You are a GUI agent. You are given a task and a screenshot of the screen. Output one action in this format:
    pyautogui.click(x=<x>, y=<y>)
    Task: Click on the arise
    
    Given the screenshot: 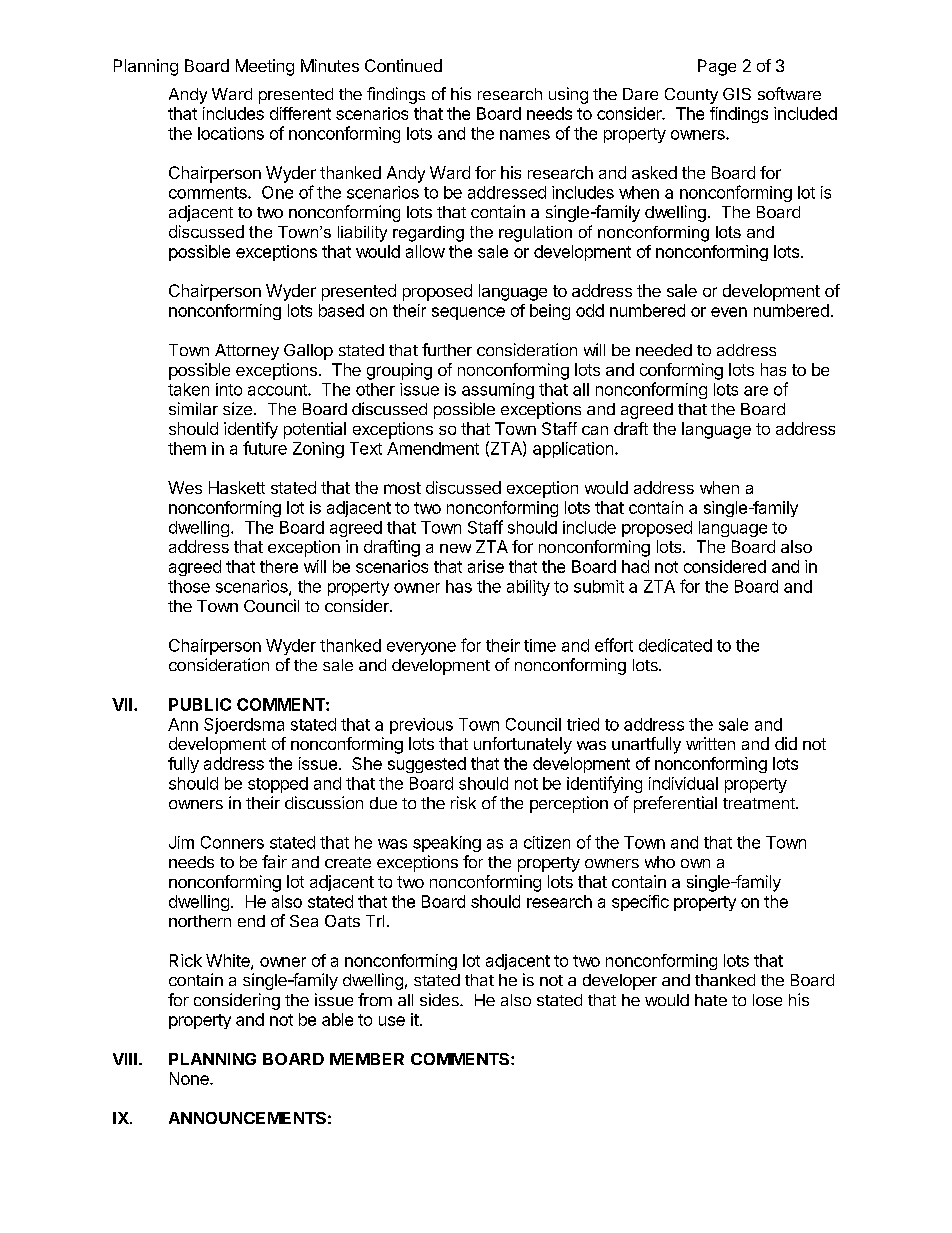 What is the action you would take?
    pyautogui.click(x=486, y=566)
